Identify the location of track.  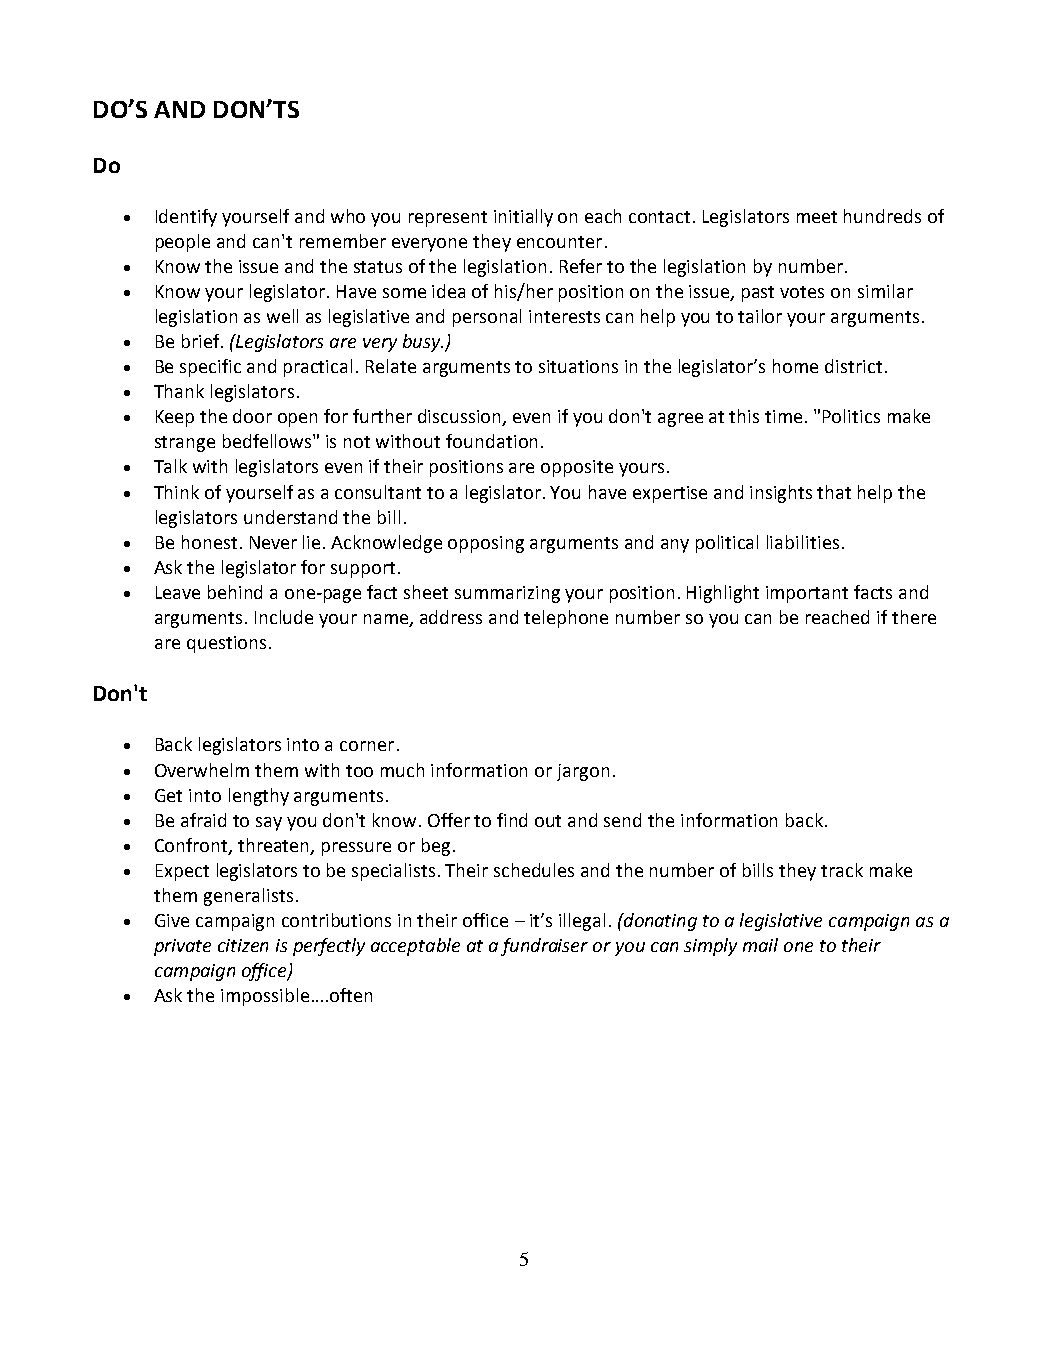
(842, 870).
